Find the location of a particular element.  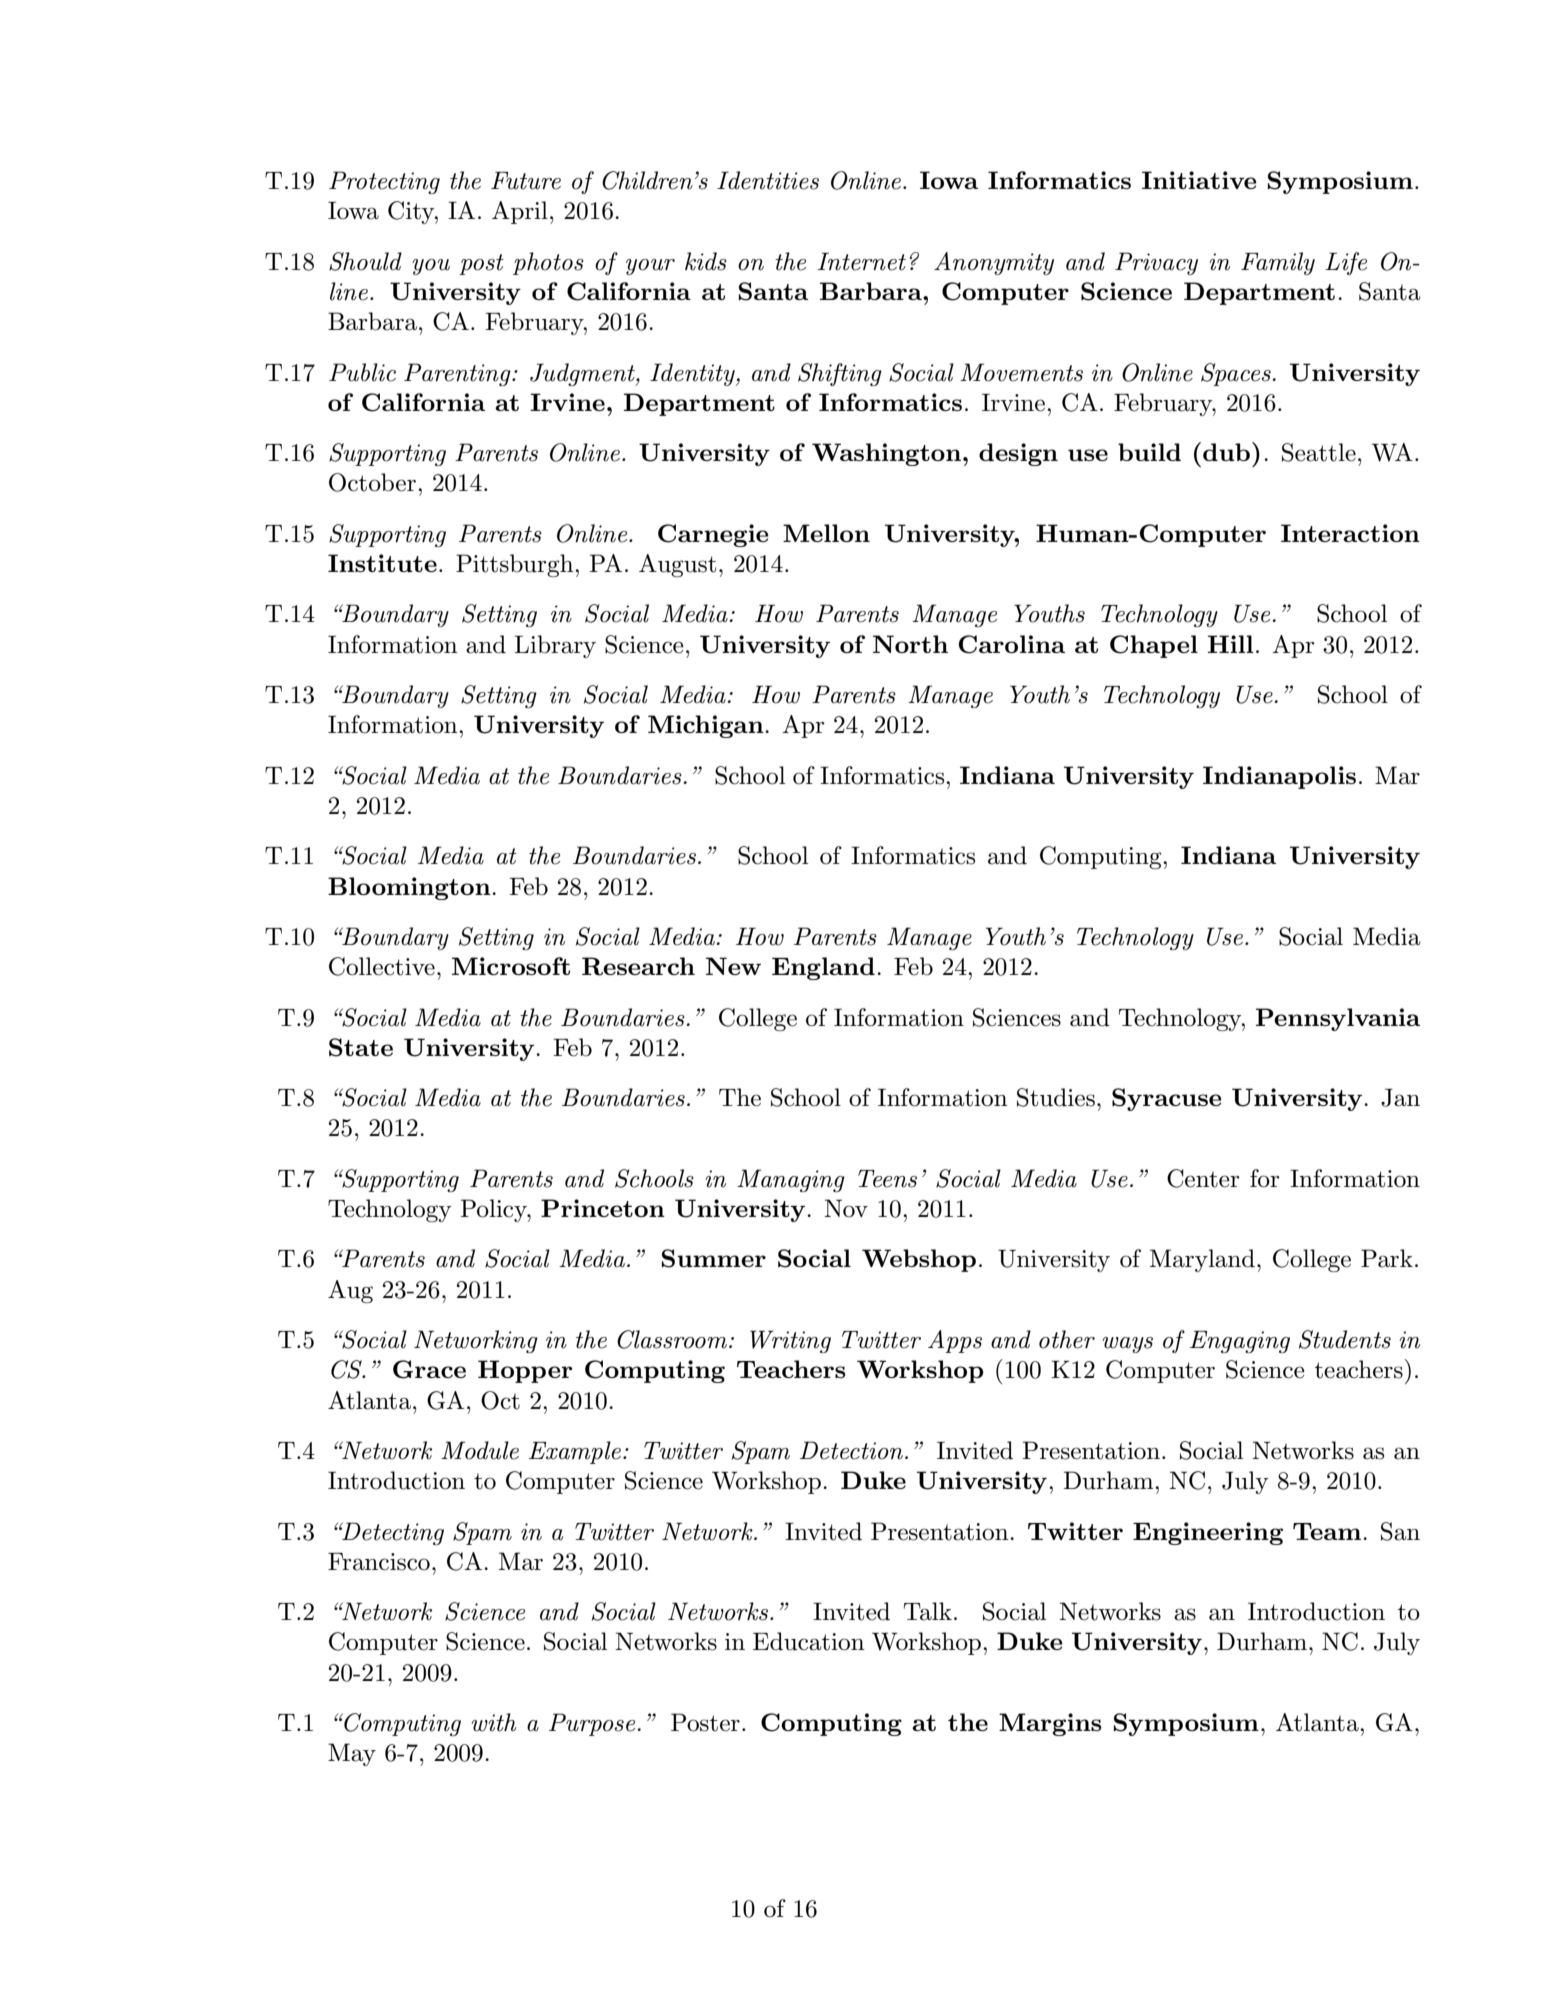

Microsoft is located at coordinates (511, 966).
